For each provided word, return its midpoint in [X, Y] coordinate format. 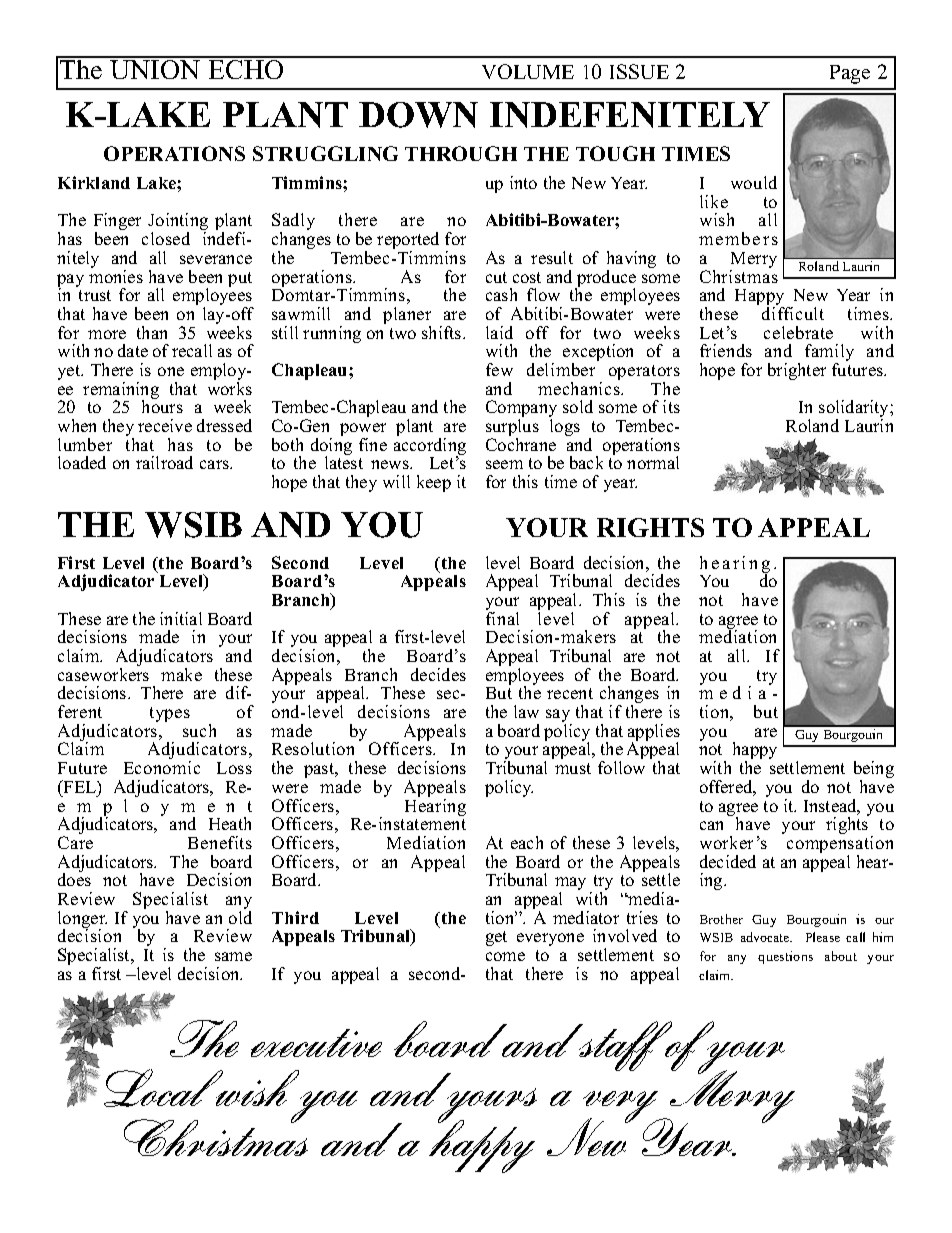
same [233, 956]
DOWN [418, 115]
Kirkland [94, 182]
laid [499, 332]
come [505, 956]
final [502, 618]
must [573, 768]
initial [181, 618]
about [841, 956]
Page [850, 74]
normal [653, 462]
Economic [162, 767]
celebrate [798, 332]
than [152, 332]
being [874, 771]
